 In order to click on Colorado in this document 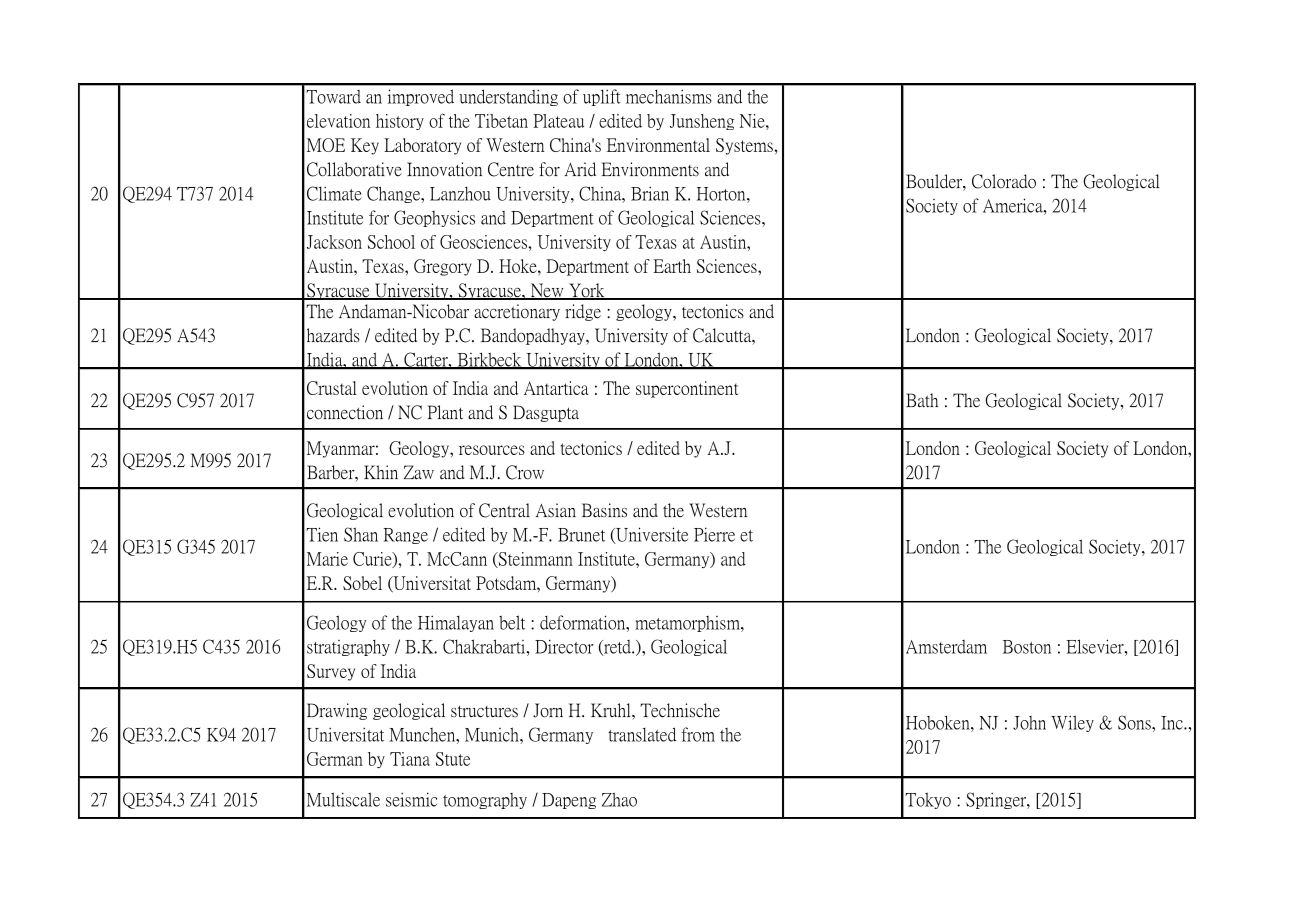, I will do `click(1004, 181)`.
